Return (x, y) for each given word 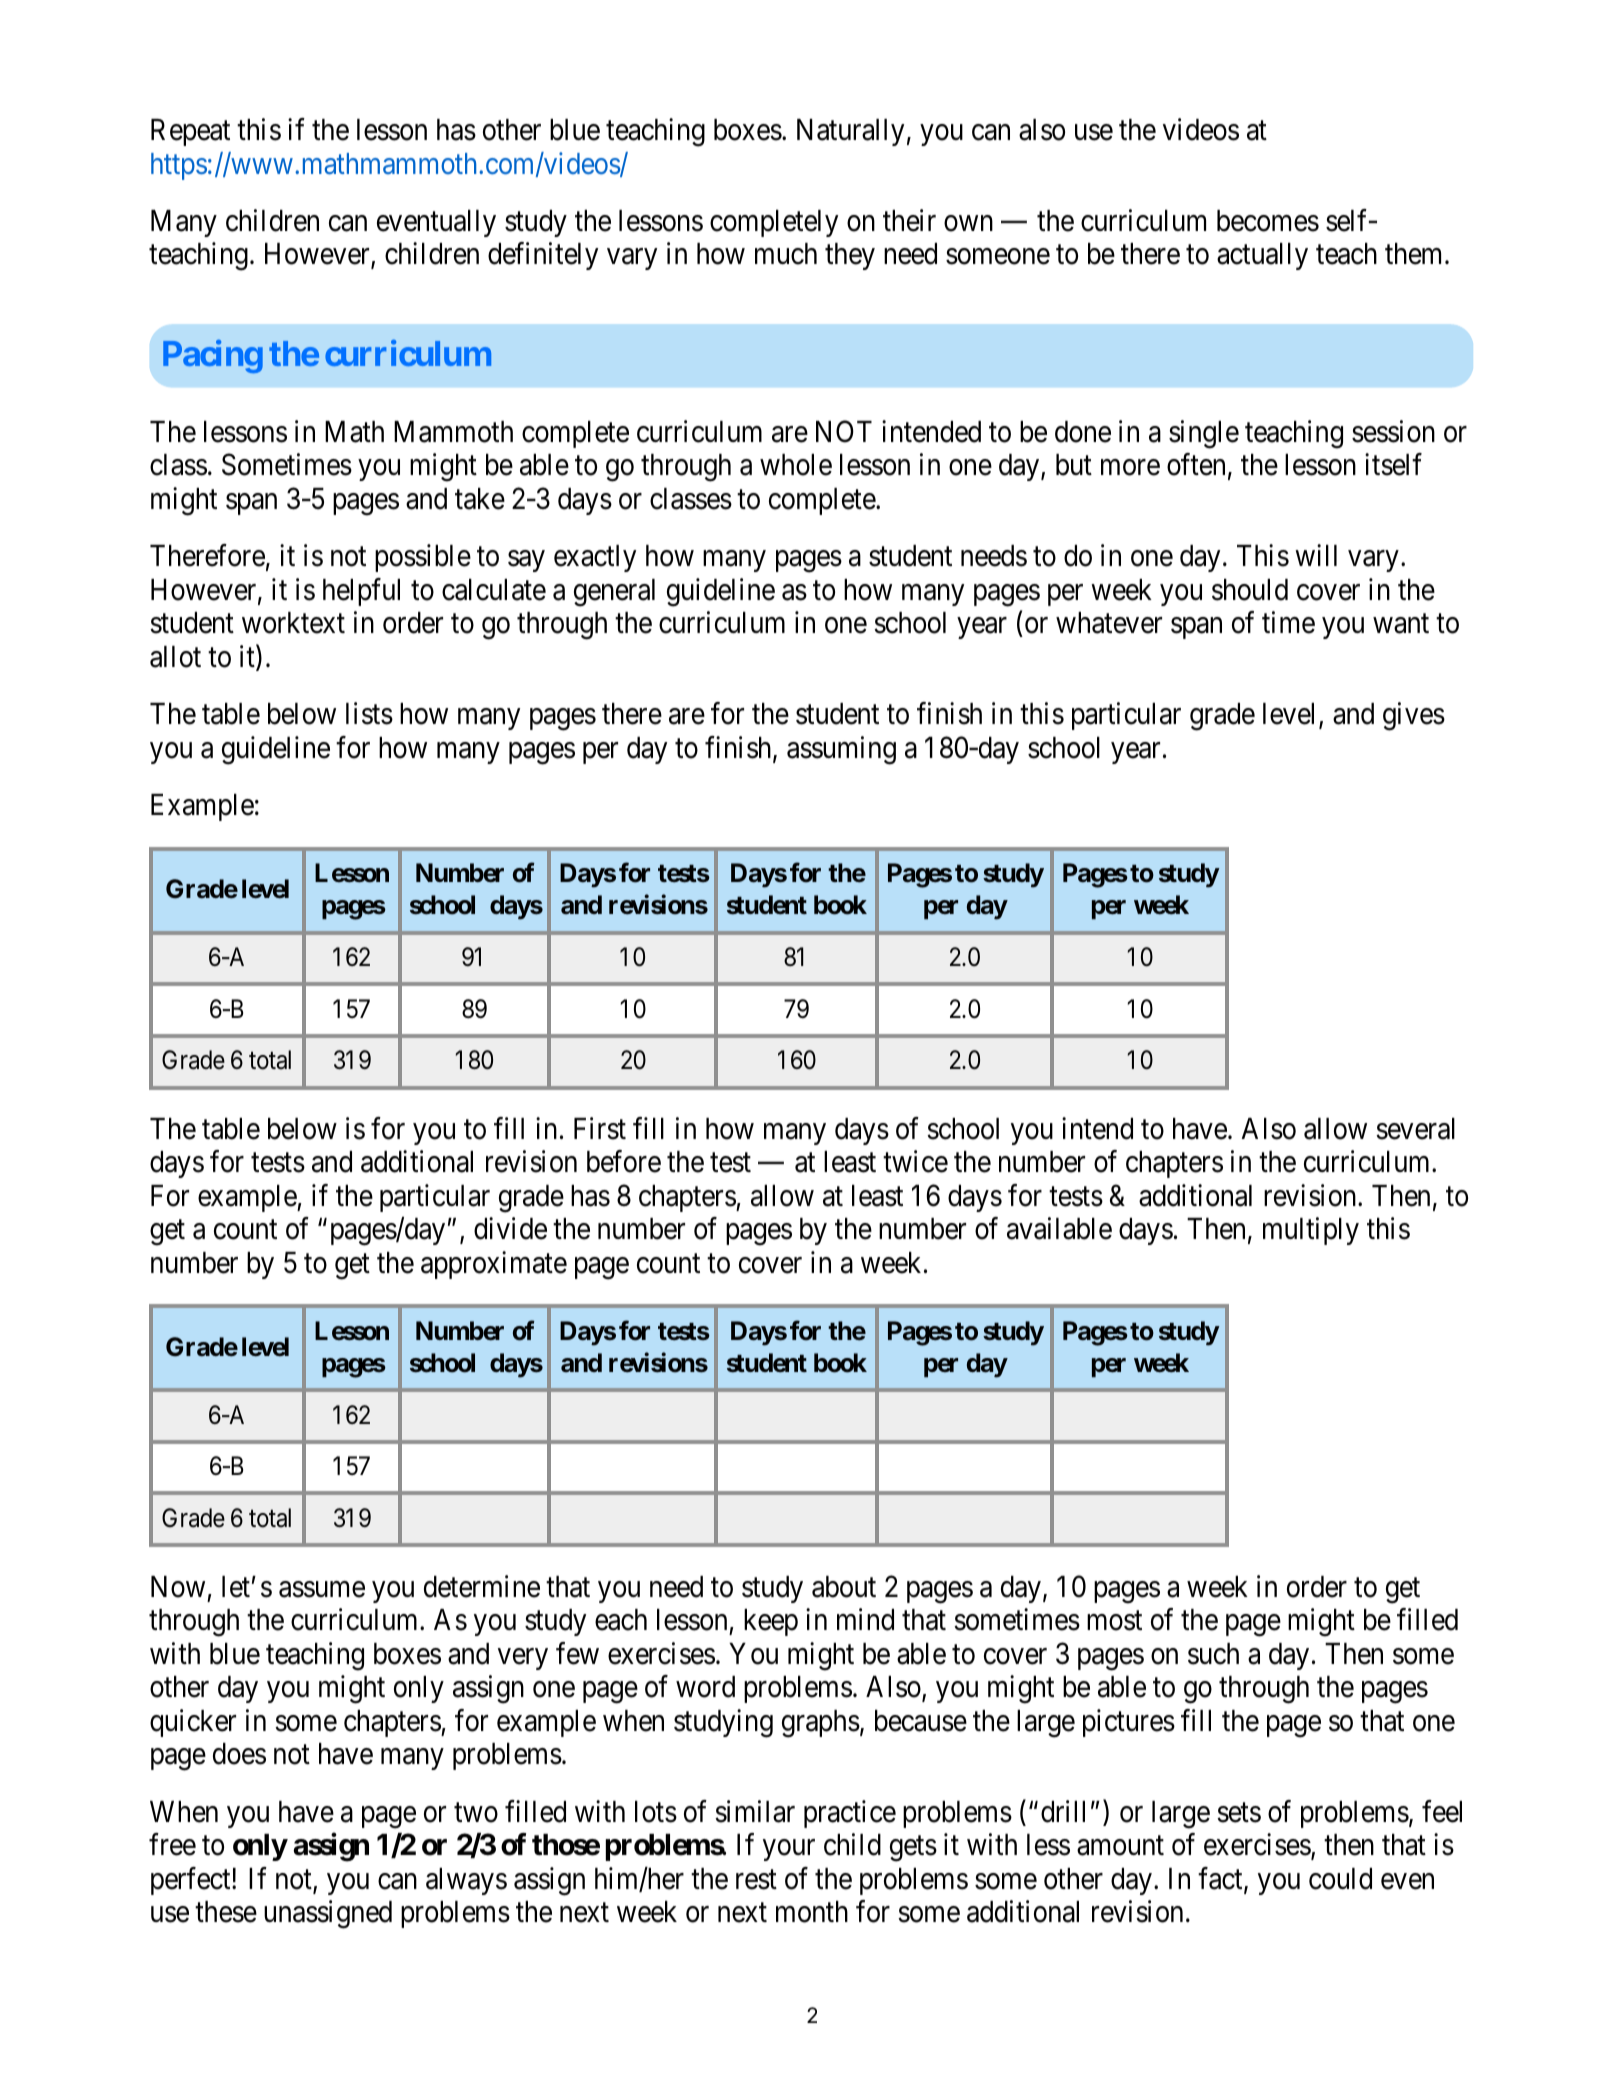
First (600, 1128)
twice (915, 1161)
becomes (1268, 221)
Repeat (190, 132)
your (789, 1850)
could (1340, 1879)
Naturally (850, 132)
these (226, 1912)
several (1415, 1129)
